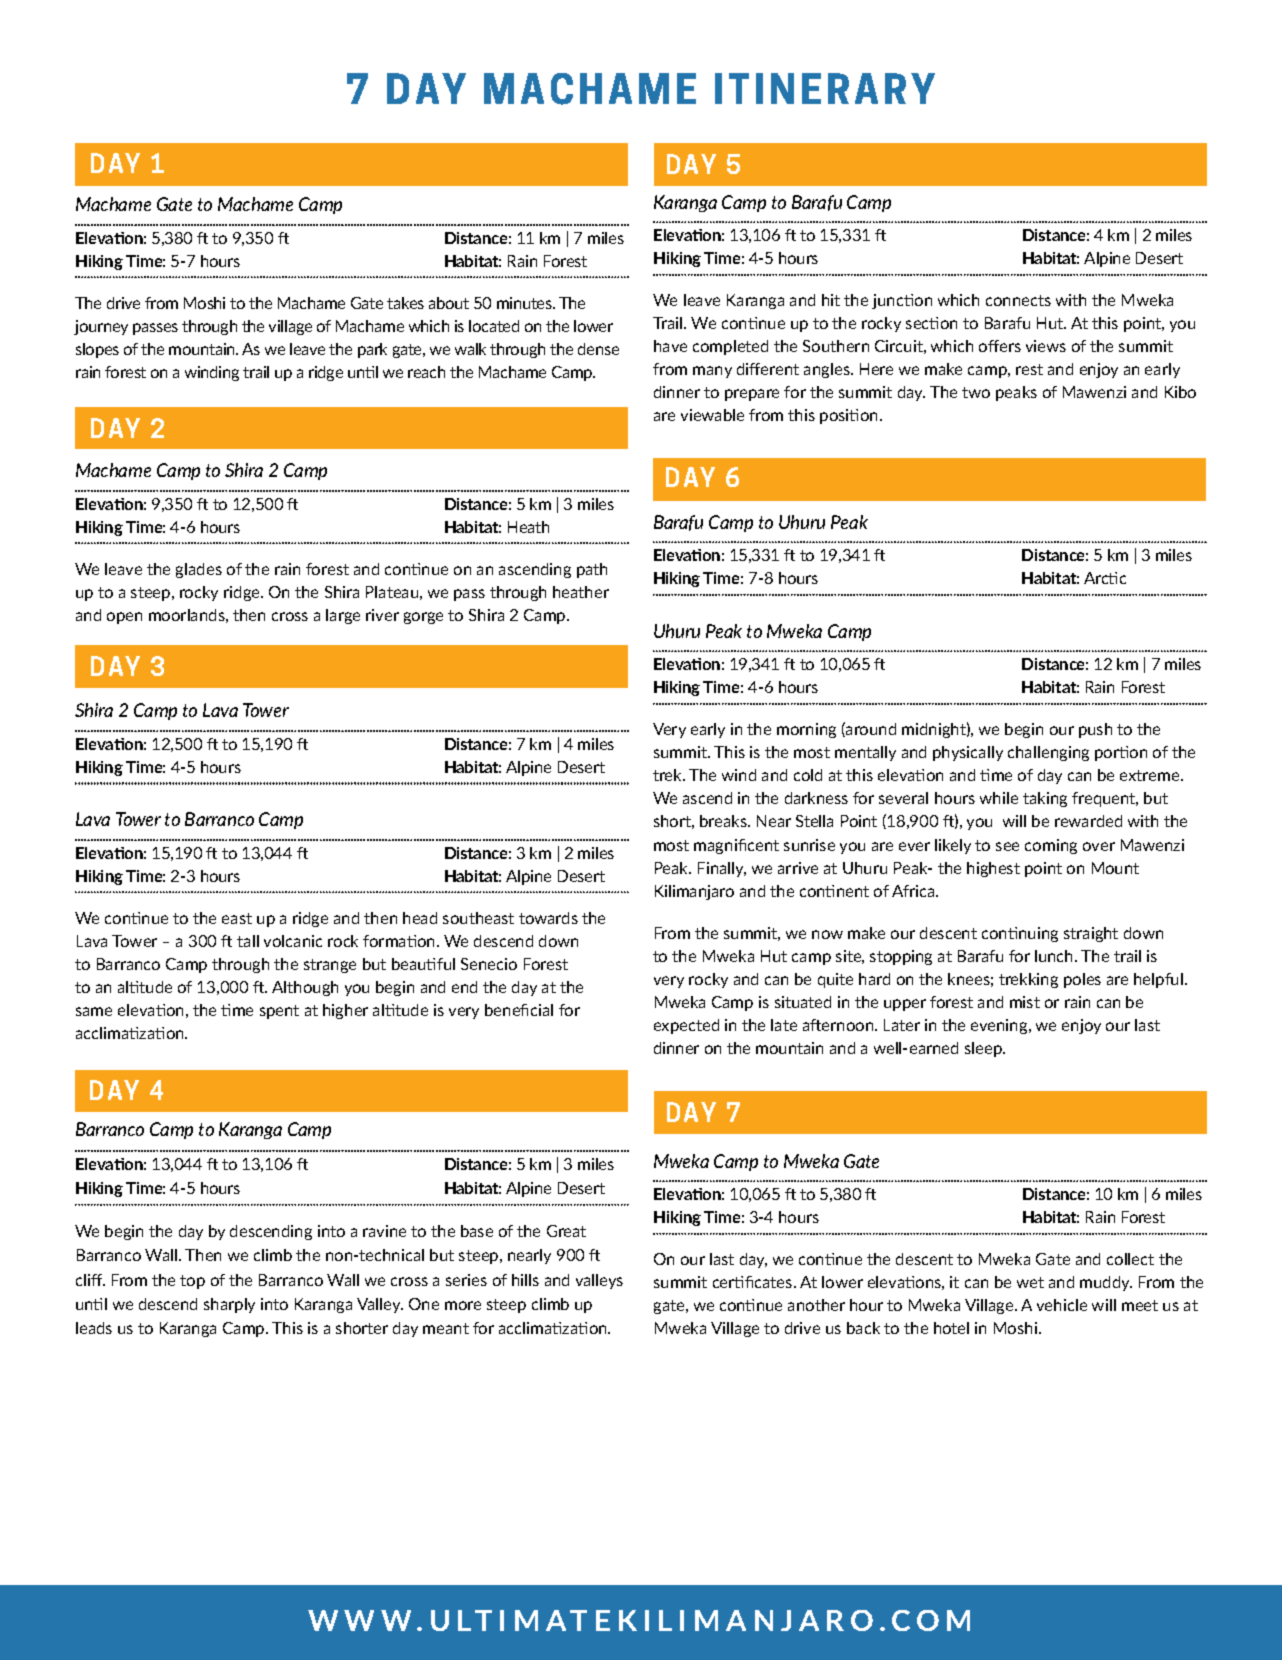  Describe the element at coordinates (806, 730) in the document. I see `morning` at that location.
